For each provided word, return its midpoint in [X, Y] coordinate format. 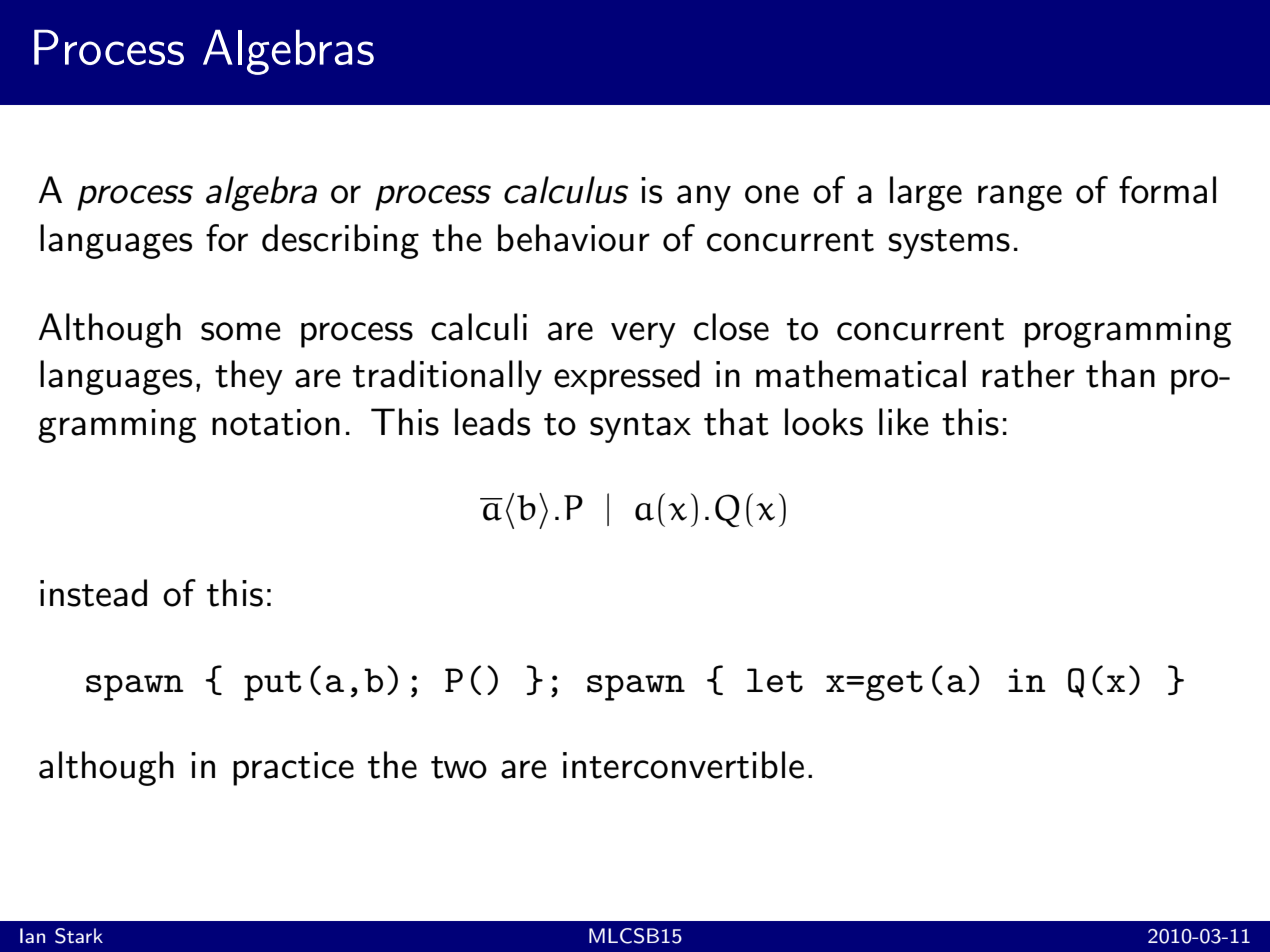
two [459, 767]
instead [93, 593]
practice [293, 769]
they [249, 377]
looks [824, 422]
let [775, 680]
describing [340, 241]
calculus [566, 190]
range [1020, 198]
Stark [79, 936]
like [904, 422]
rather [1028, 374]
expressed [627, 377]
